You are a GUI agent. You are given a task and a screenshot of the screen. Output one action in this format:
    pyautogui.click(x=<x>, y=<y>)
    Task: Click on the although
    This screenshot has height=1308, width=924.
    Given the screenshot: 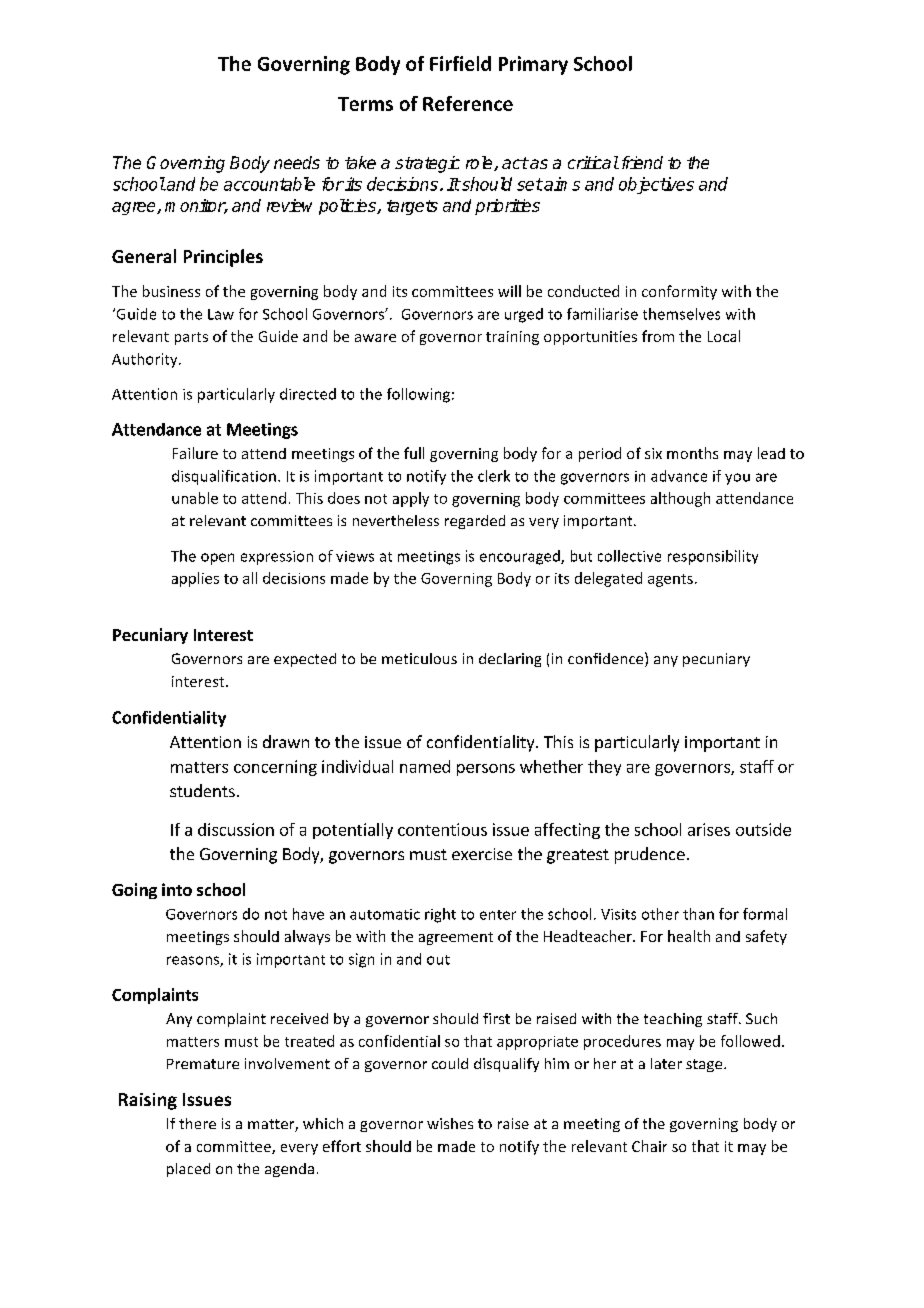 What is the action you would take?
    pyautogui.click(x=680, y=499)
